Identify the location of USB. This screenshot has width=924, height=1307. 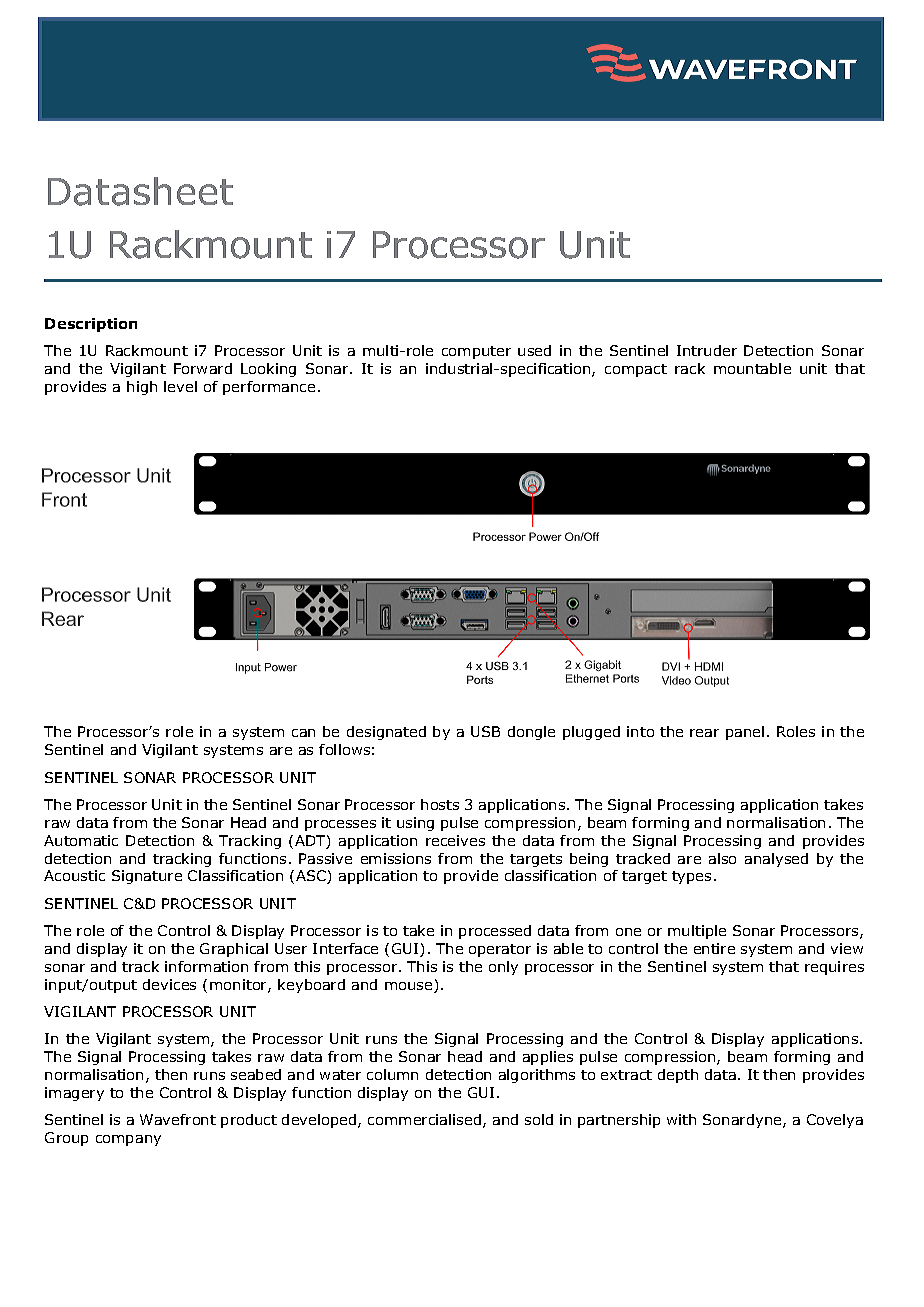
(485, 731).
